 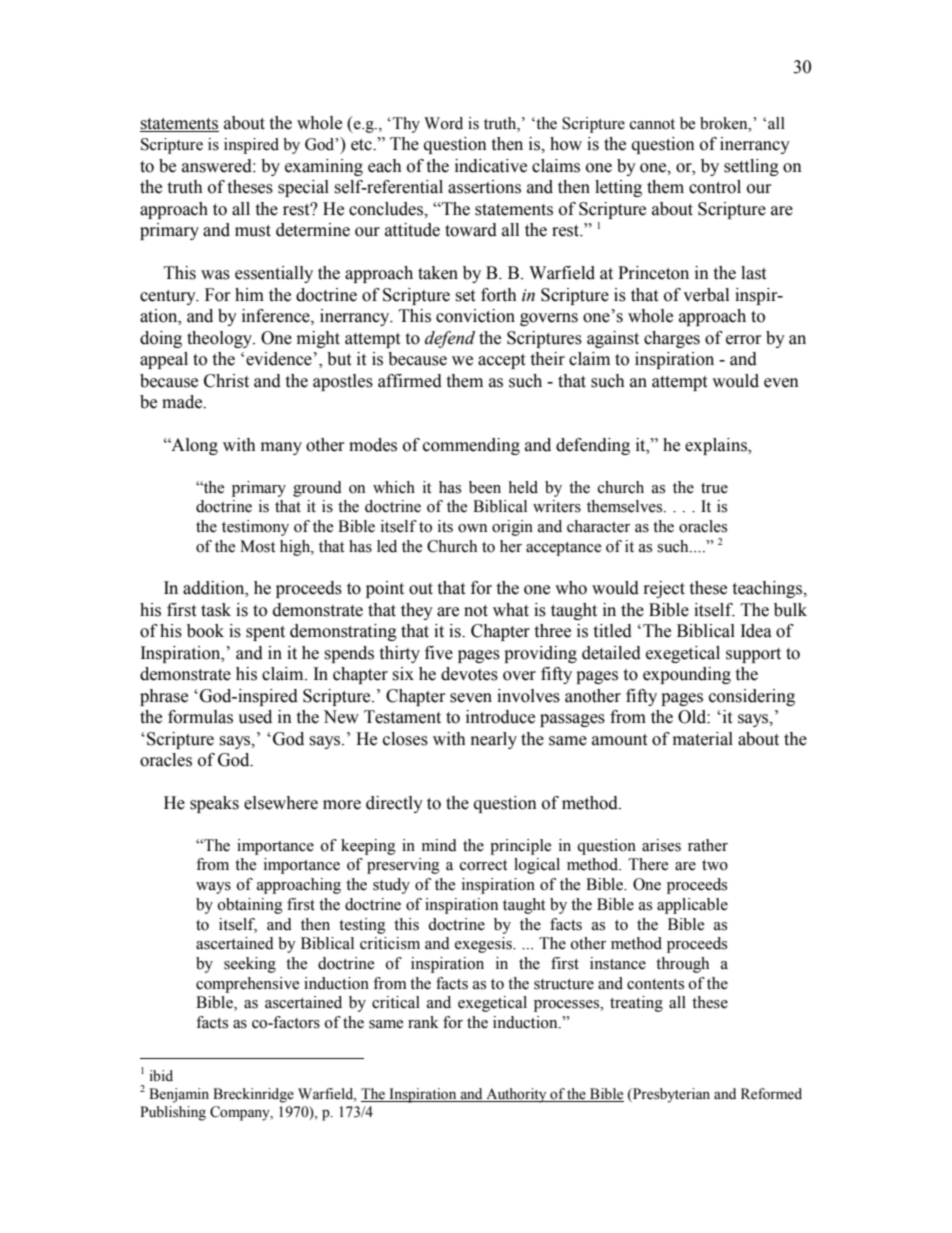 I want to click on Authority, so click(x=516, y=1095).
